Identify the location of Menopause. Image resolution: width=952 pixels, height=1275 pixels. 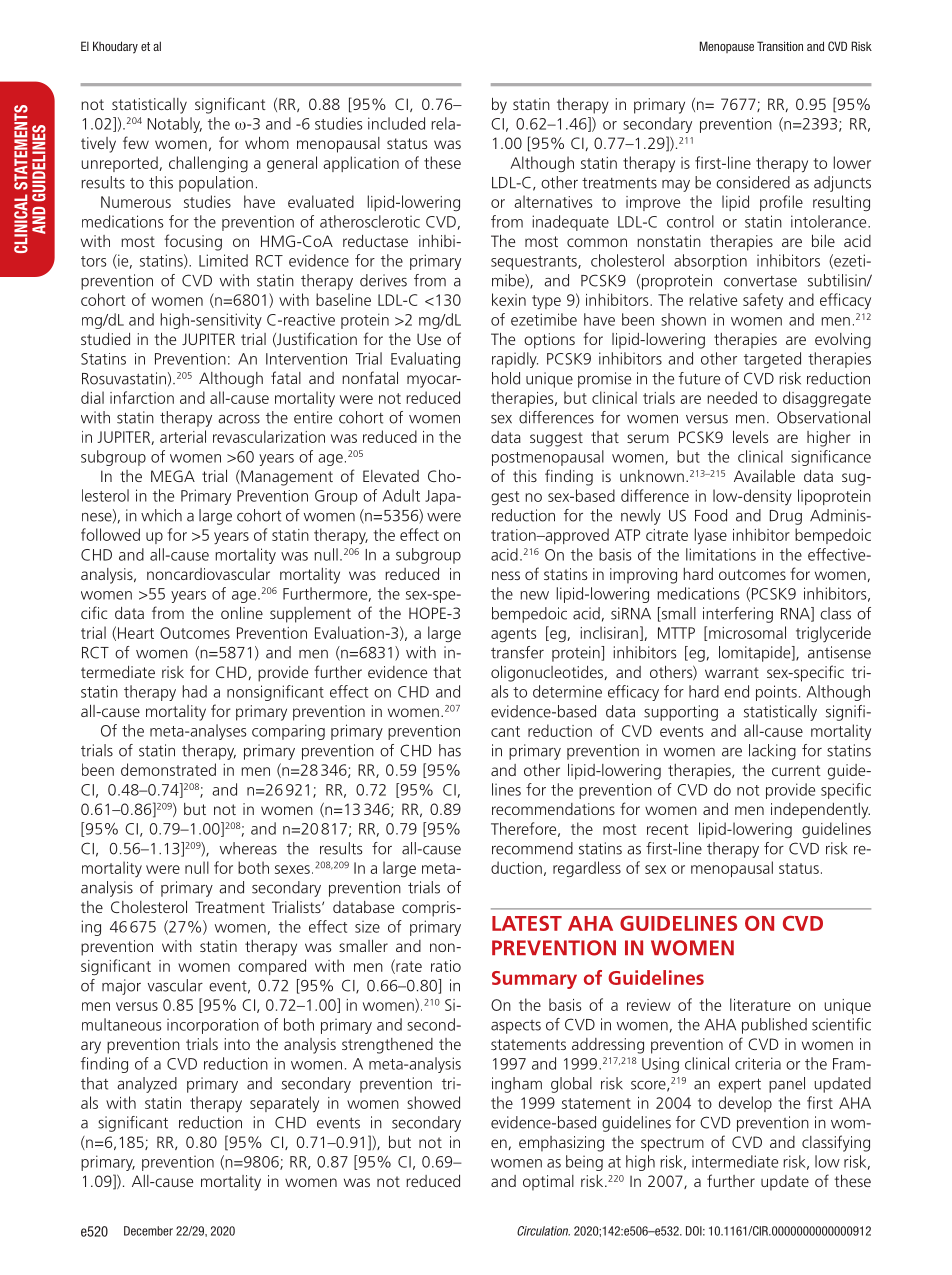
(727, 47).
